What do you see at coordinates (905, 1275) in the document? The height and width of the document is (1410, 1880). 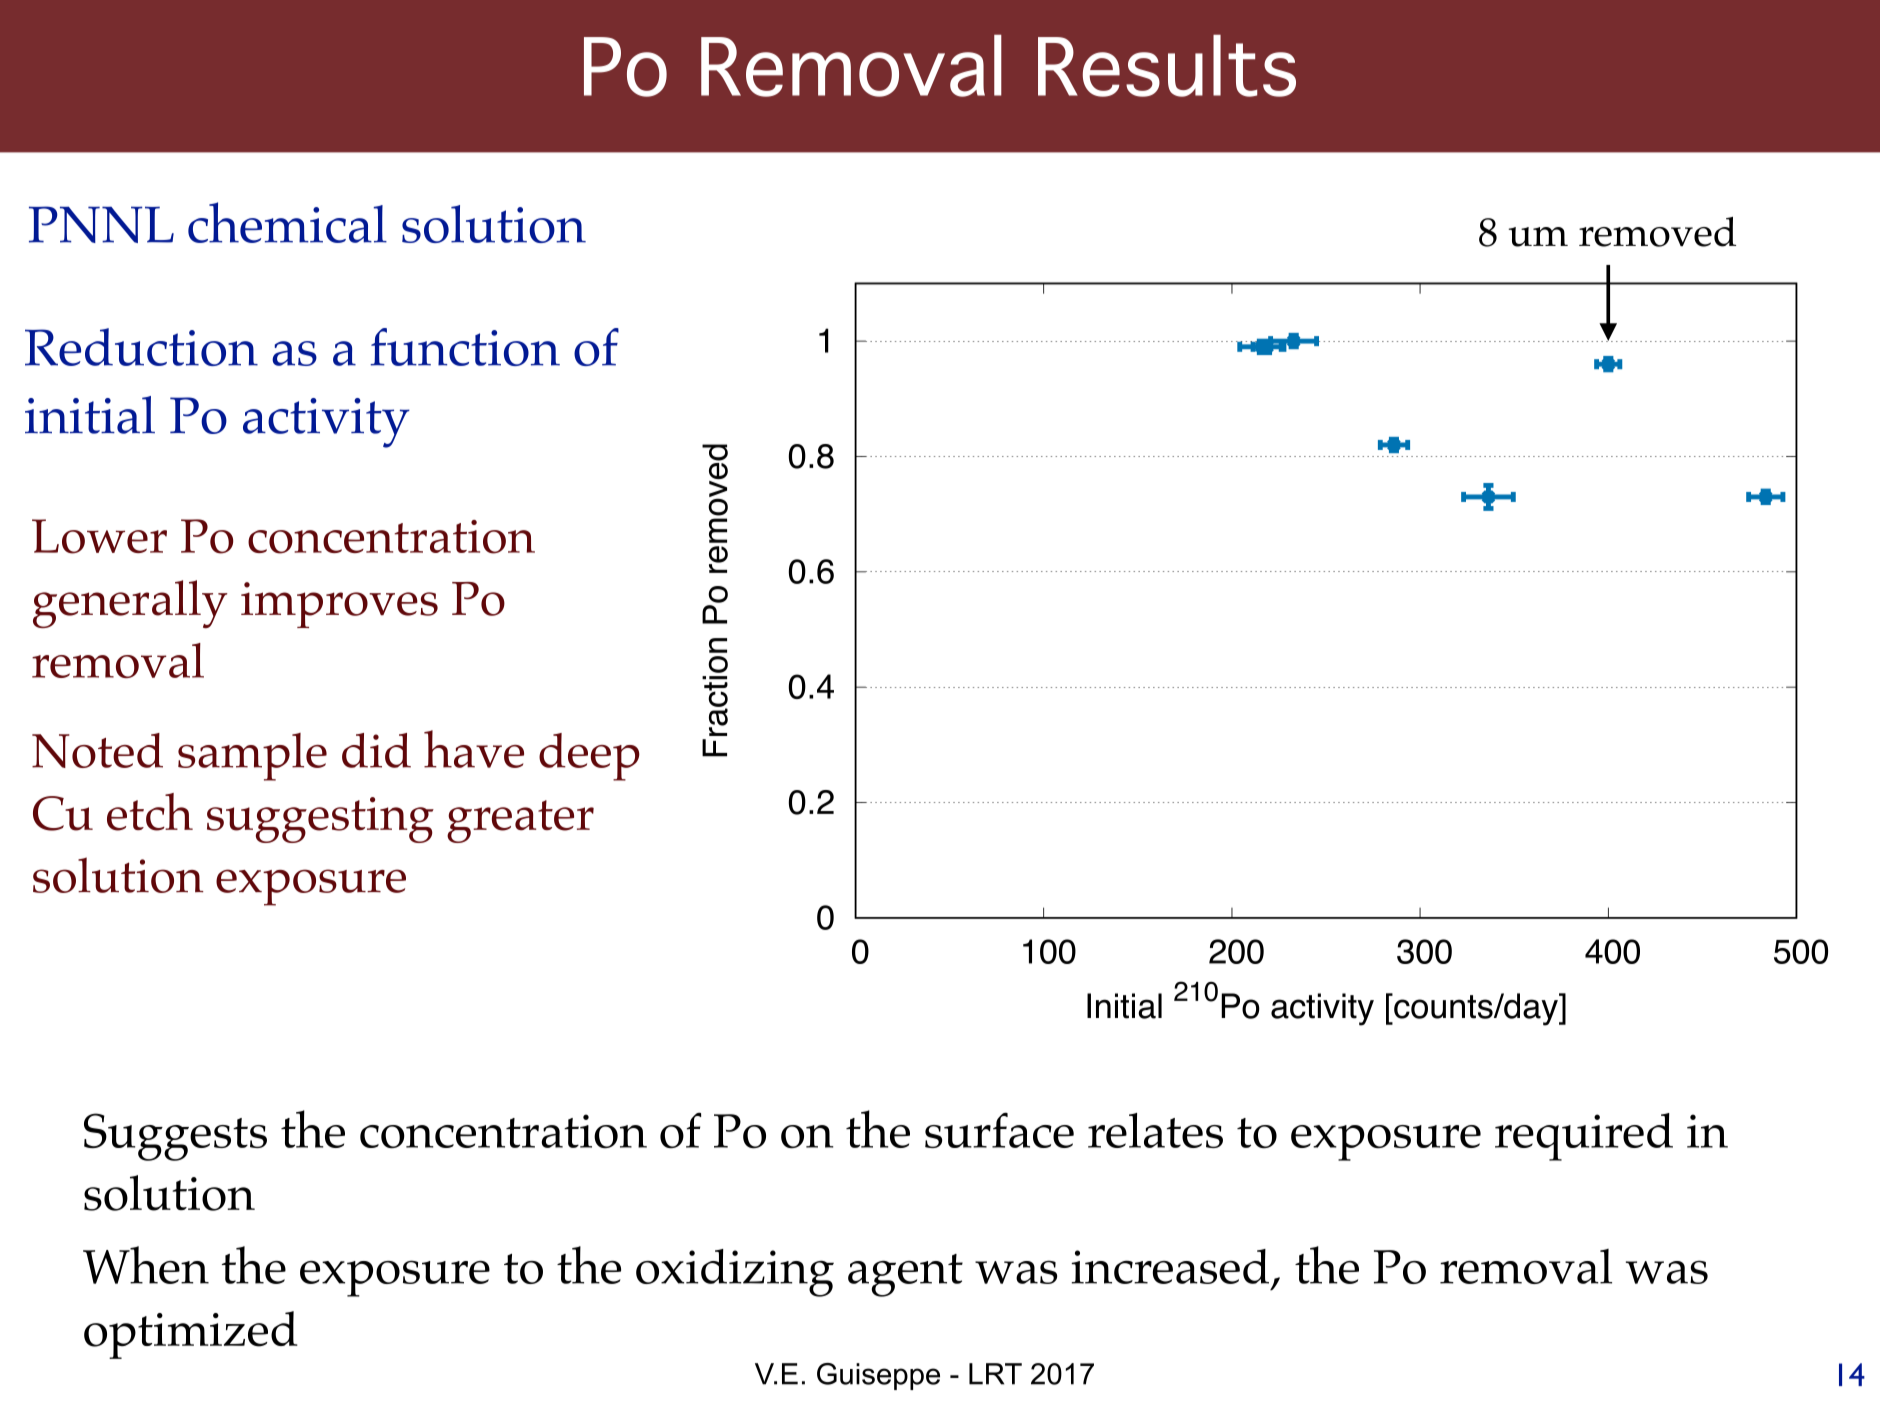 I see `agent` at bounding box center [905, 1275].
